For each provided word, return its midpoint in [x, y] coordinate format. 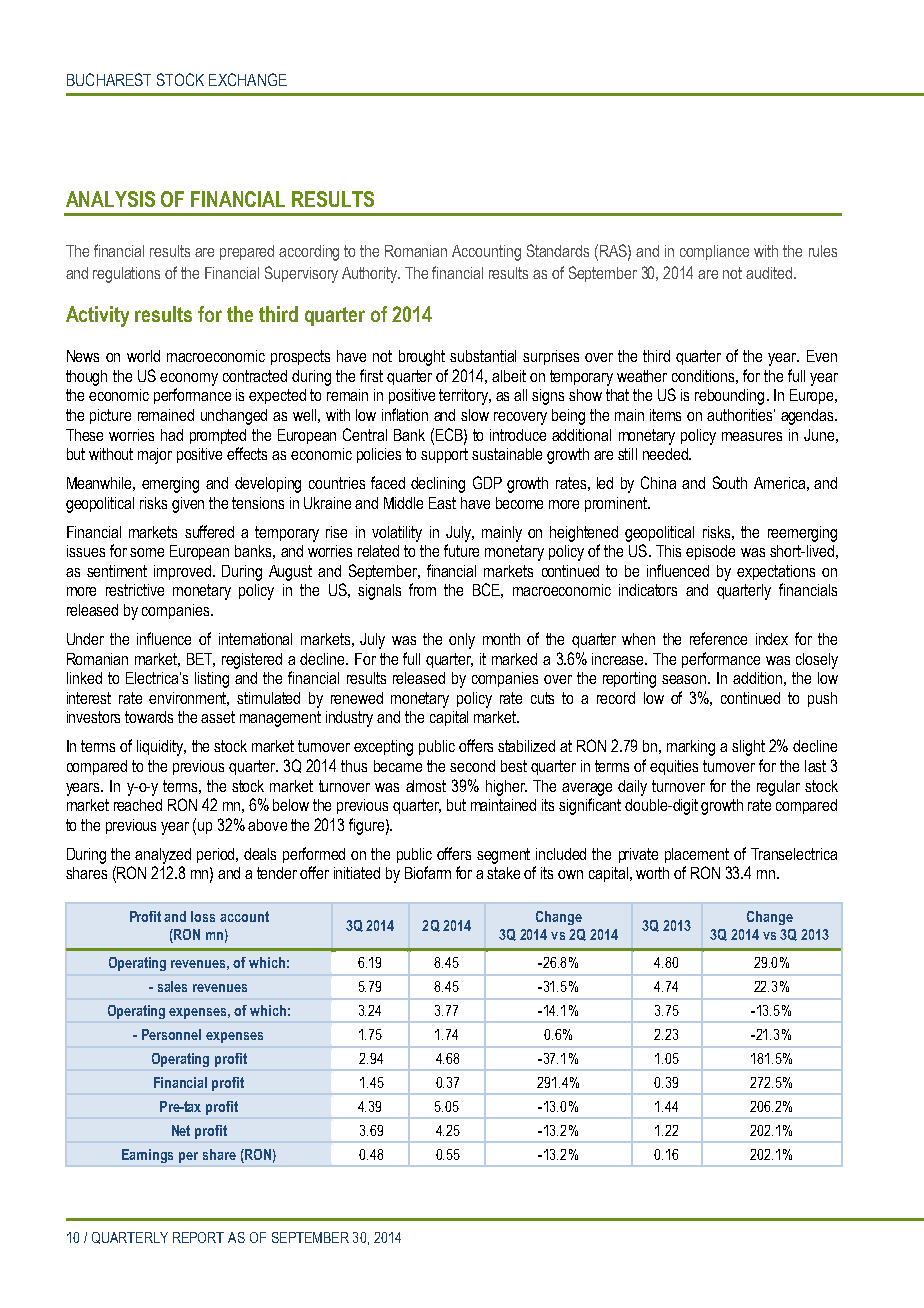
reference [718, 638]
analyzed [163, 856]
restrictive [135, 590]
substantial [483, 356]
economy [189, 379]
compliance [714, 252]
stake [503, 873]
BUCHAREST [109, 79]
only [462, 641]
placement [697, 855]
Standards [558, 250]
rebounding [729, 397]
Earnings [147, 1156]
